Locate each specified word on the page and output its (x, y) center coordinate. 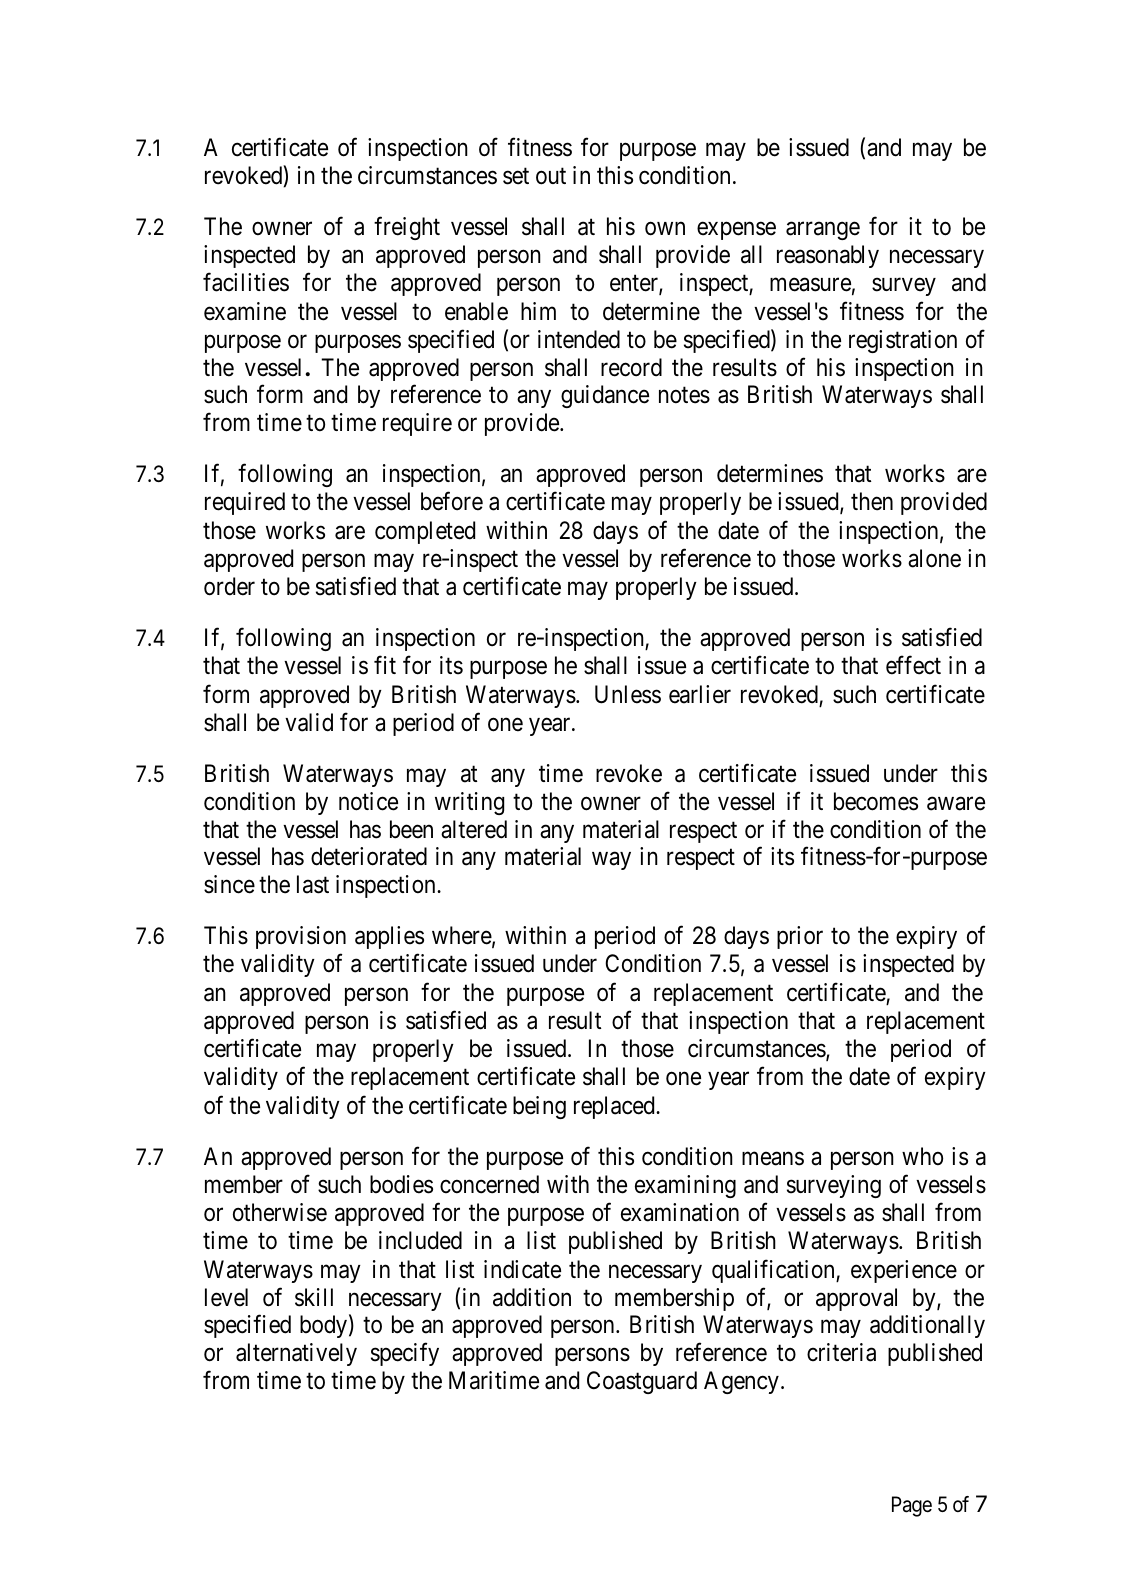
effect (913, 665)
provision (301, 937)
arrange (823, 231)
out (551, 176)
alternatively (296, 1354)
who (922, 1156)
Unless (628, 694)
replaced (615, 1107)
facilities (246, 282)
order (229, 586)
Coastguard (642, 1382)
